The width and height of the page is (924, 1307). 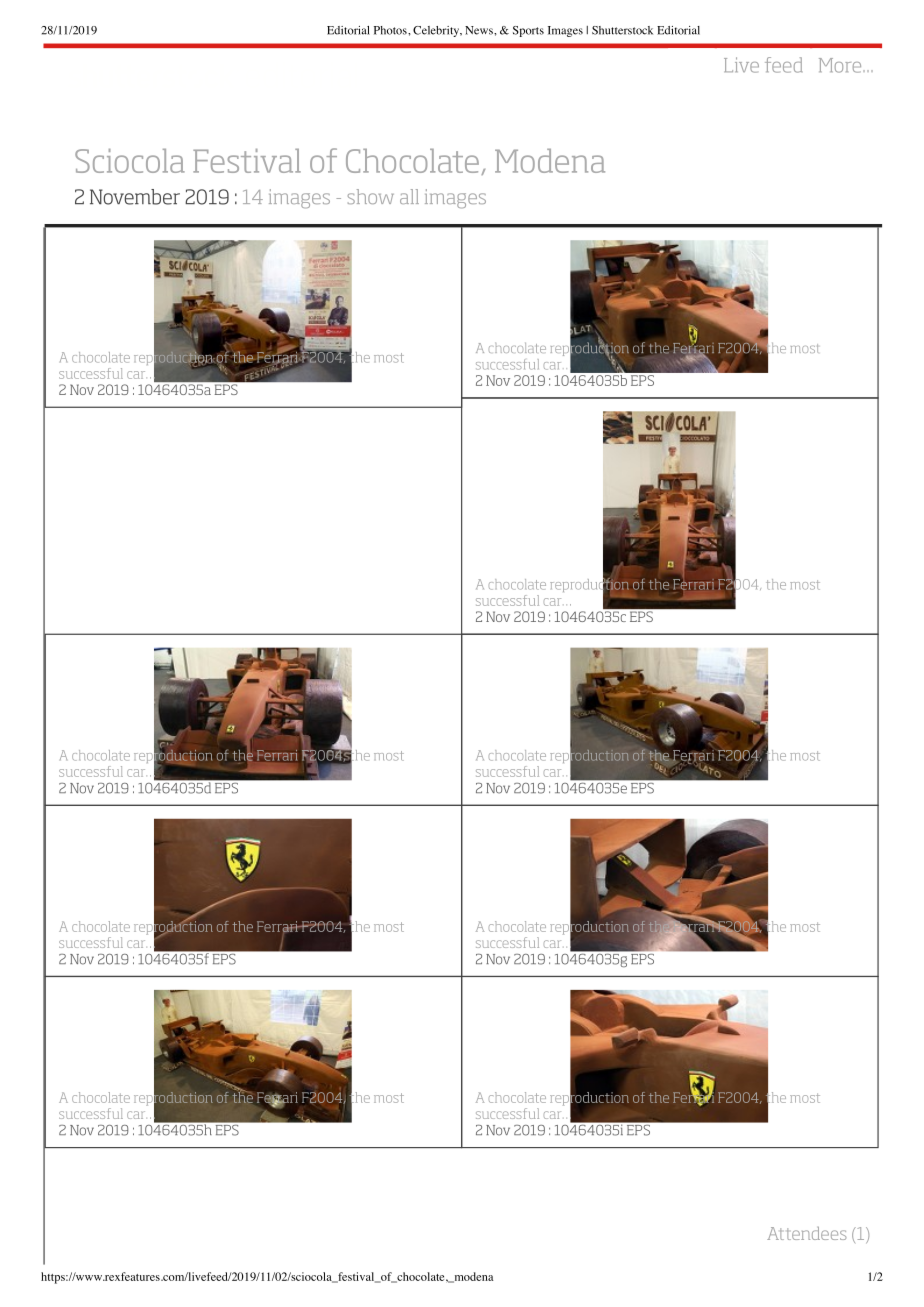 What do you see at coordinates (437, 31) in the page?
I see `Celebrity` at bounding box center [437, 31].
